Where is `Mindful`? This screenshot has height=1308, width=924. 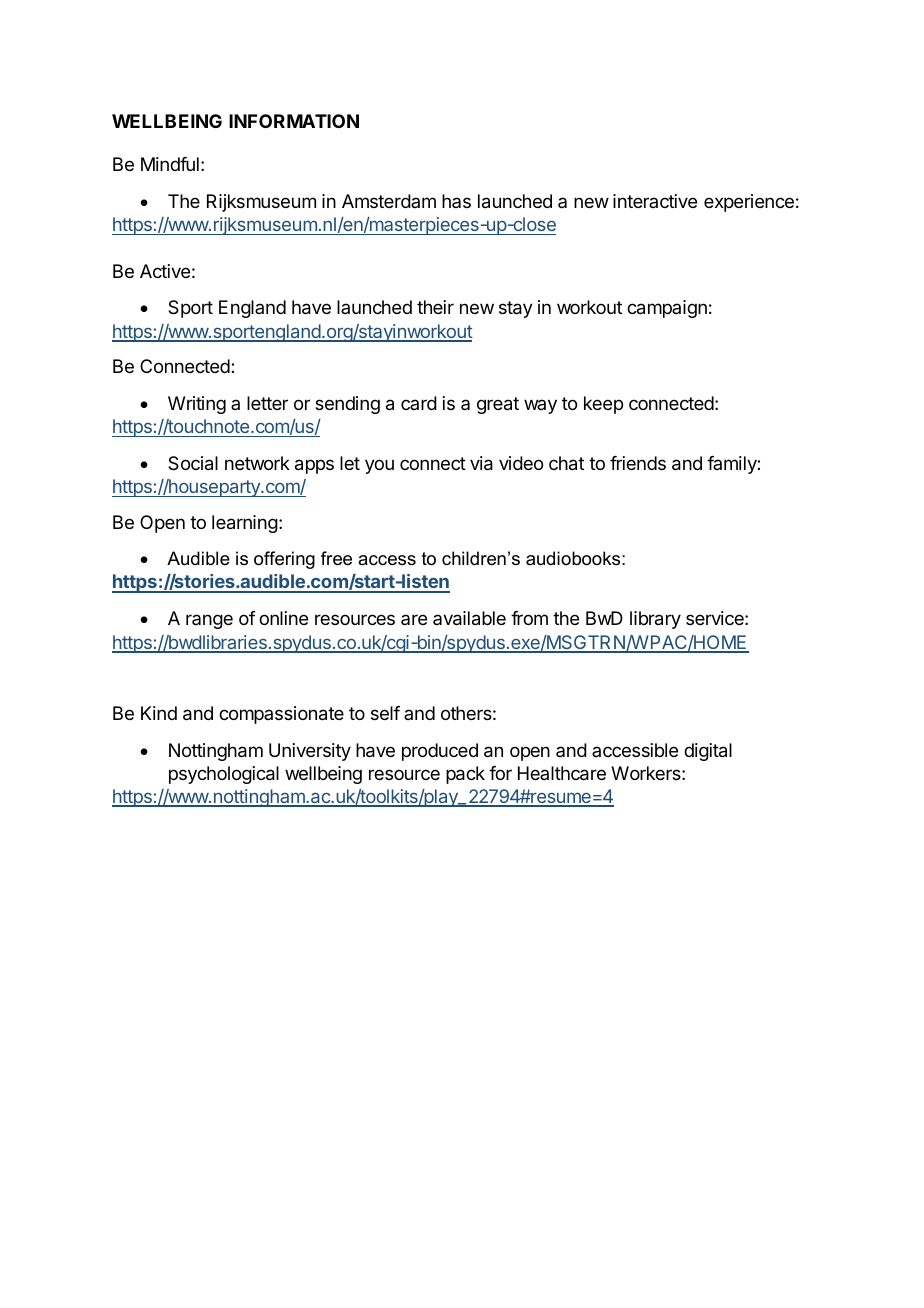 Mindful is located at coordinates (170, 164).
